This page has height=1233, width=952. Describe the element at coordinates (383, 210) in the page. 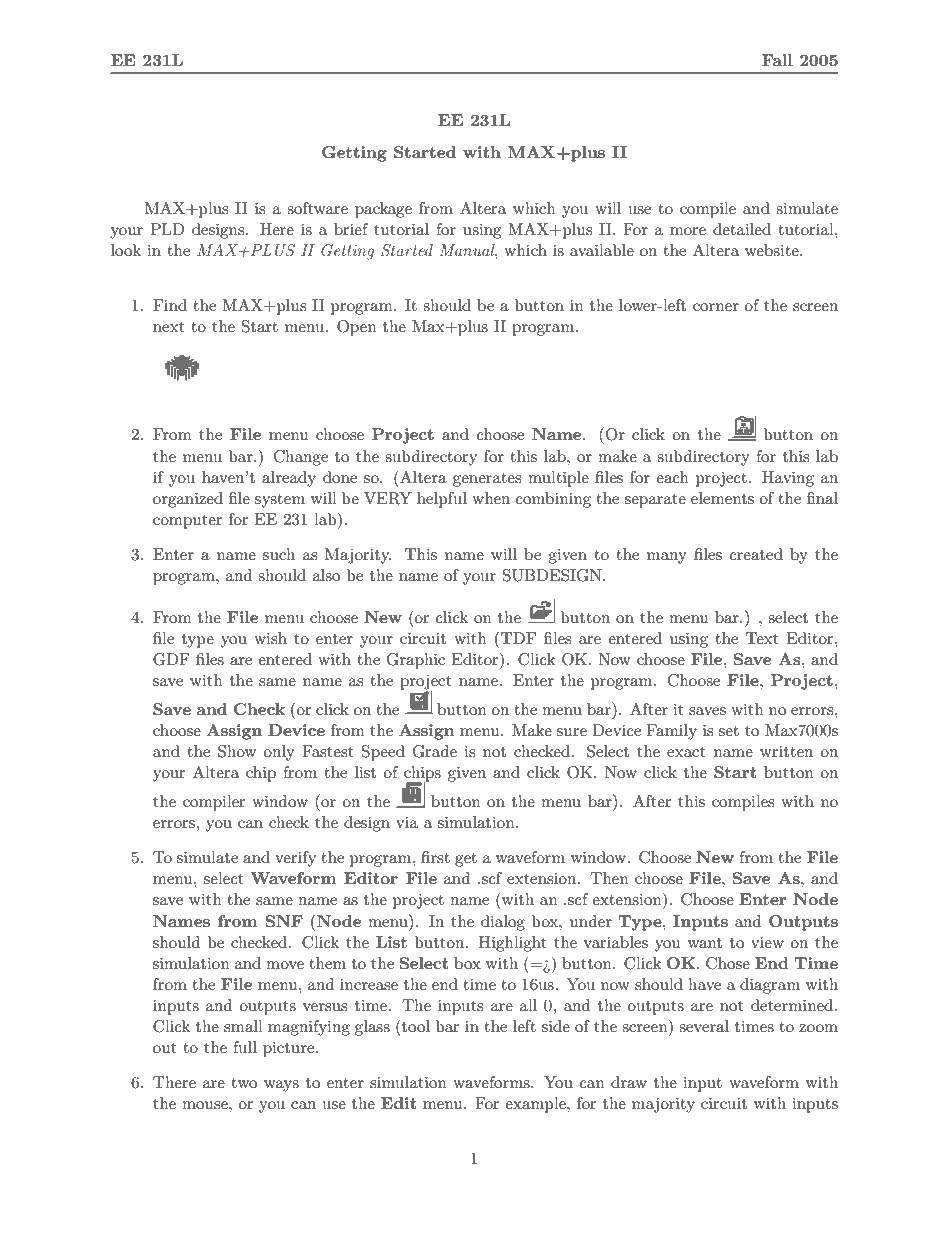

I see `package` at that location.
